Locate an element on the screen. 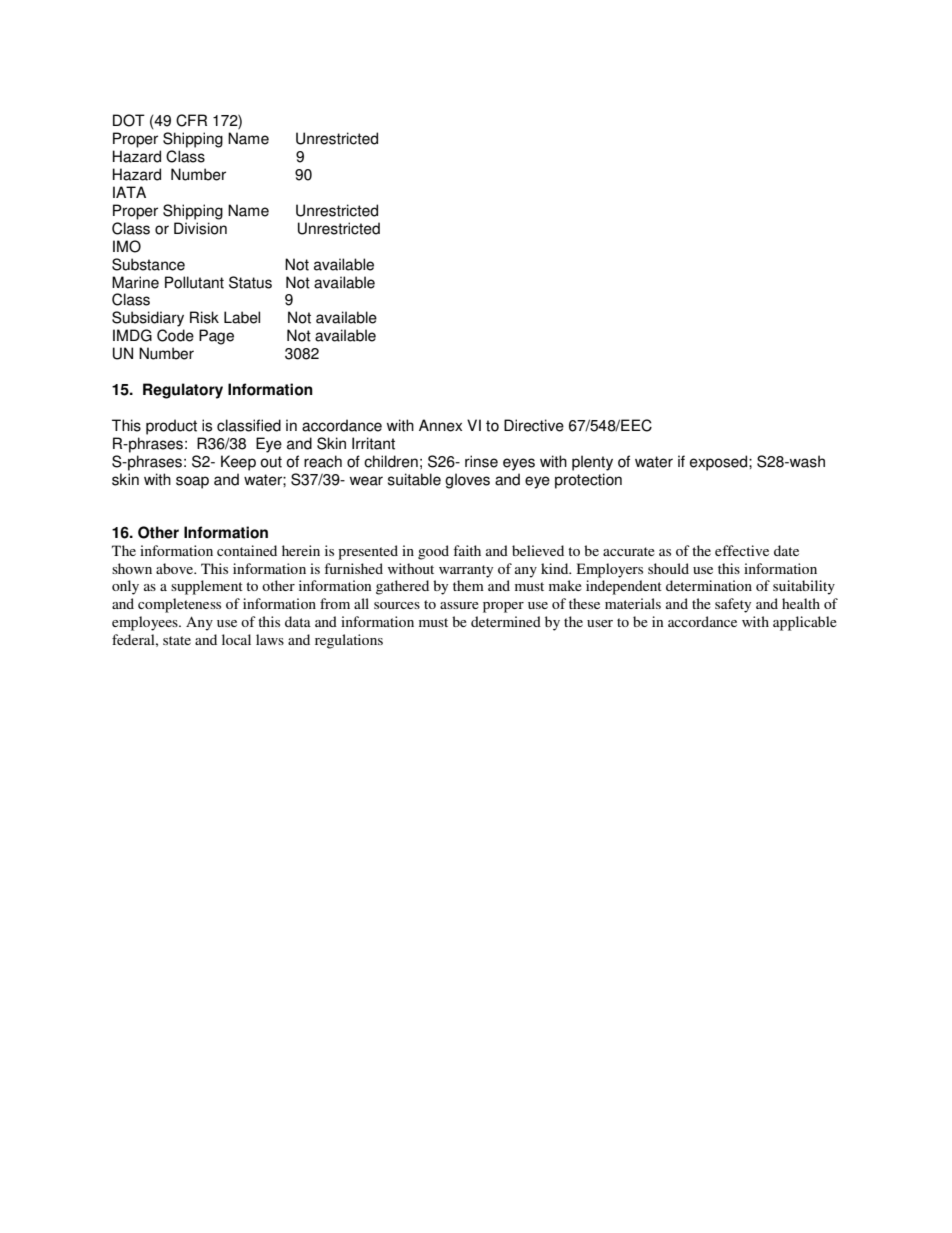  Status is located at coordinates (250, 282).
